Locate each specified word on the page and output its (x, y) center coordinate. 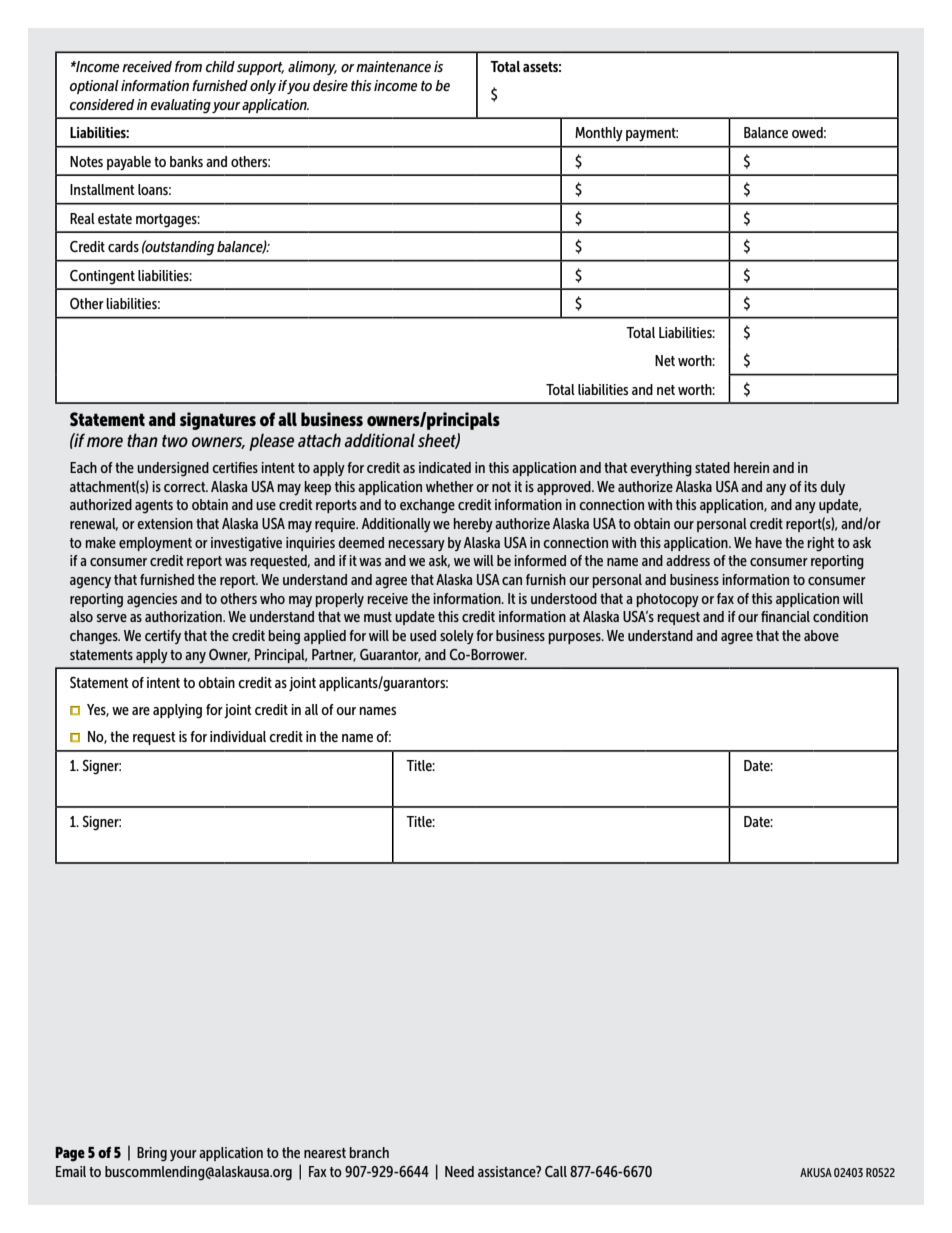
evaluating (181, 106)
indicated (445, 467)
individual (238, 736)
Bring (152, 1154)
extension (165, 523)
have (769, 542)
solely (457, 637)
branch (369, 1152)
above (821, 635)
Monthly (599, 134)
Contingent (102, 277)
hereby (473, 525)
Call (556, 1171)
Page (70, 1154)
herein (751, 467)
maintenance (393, 66)
